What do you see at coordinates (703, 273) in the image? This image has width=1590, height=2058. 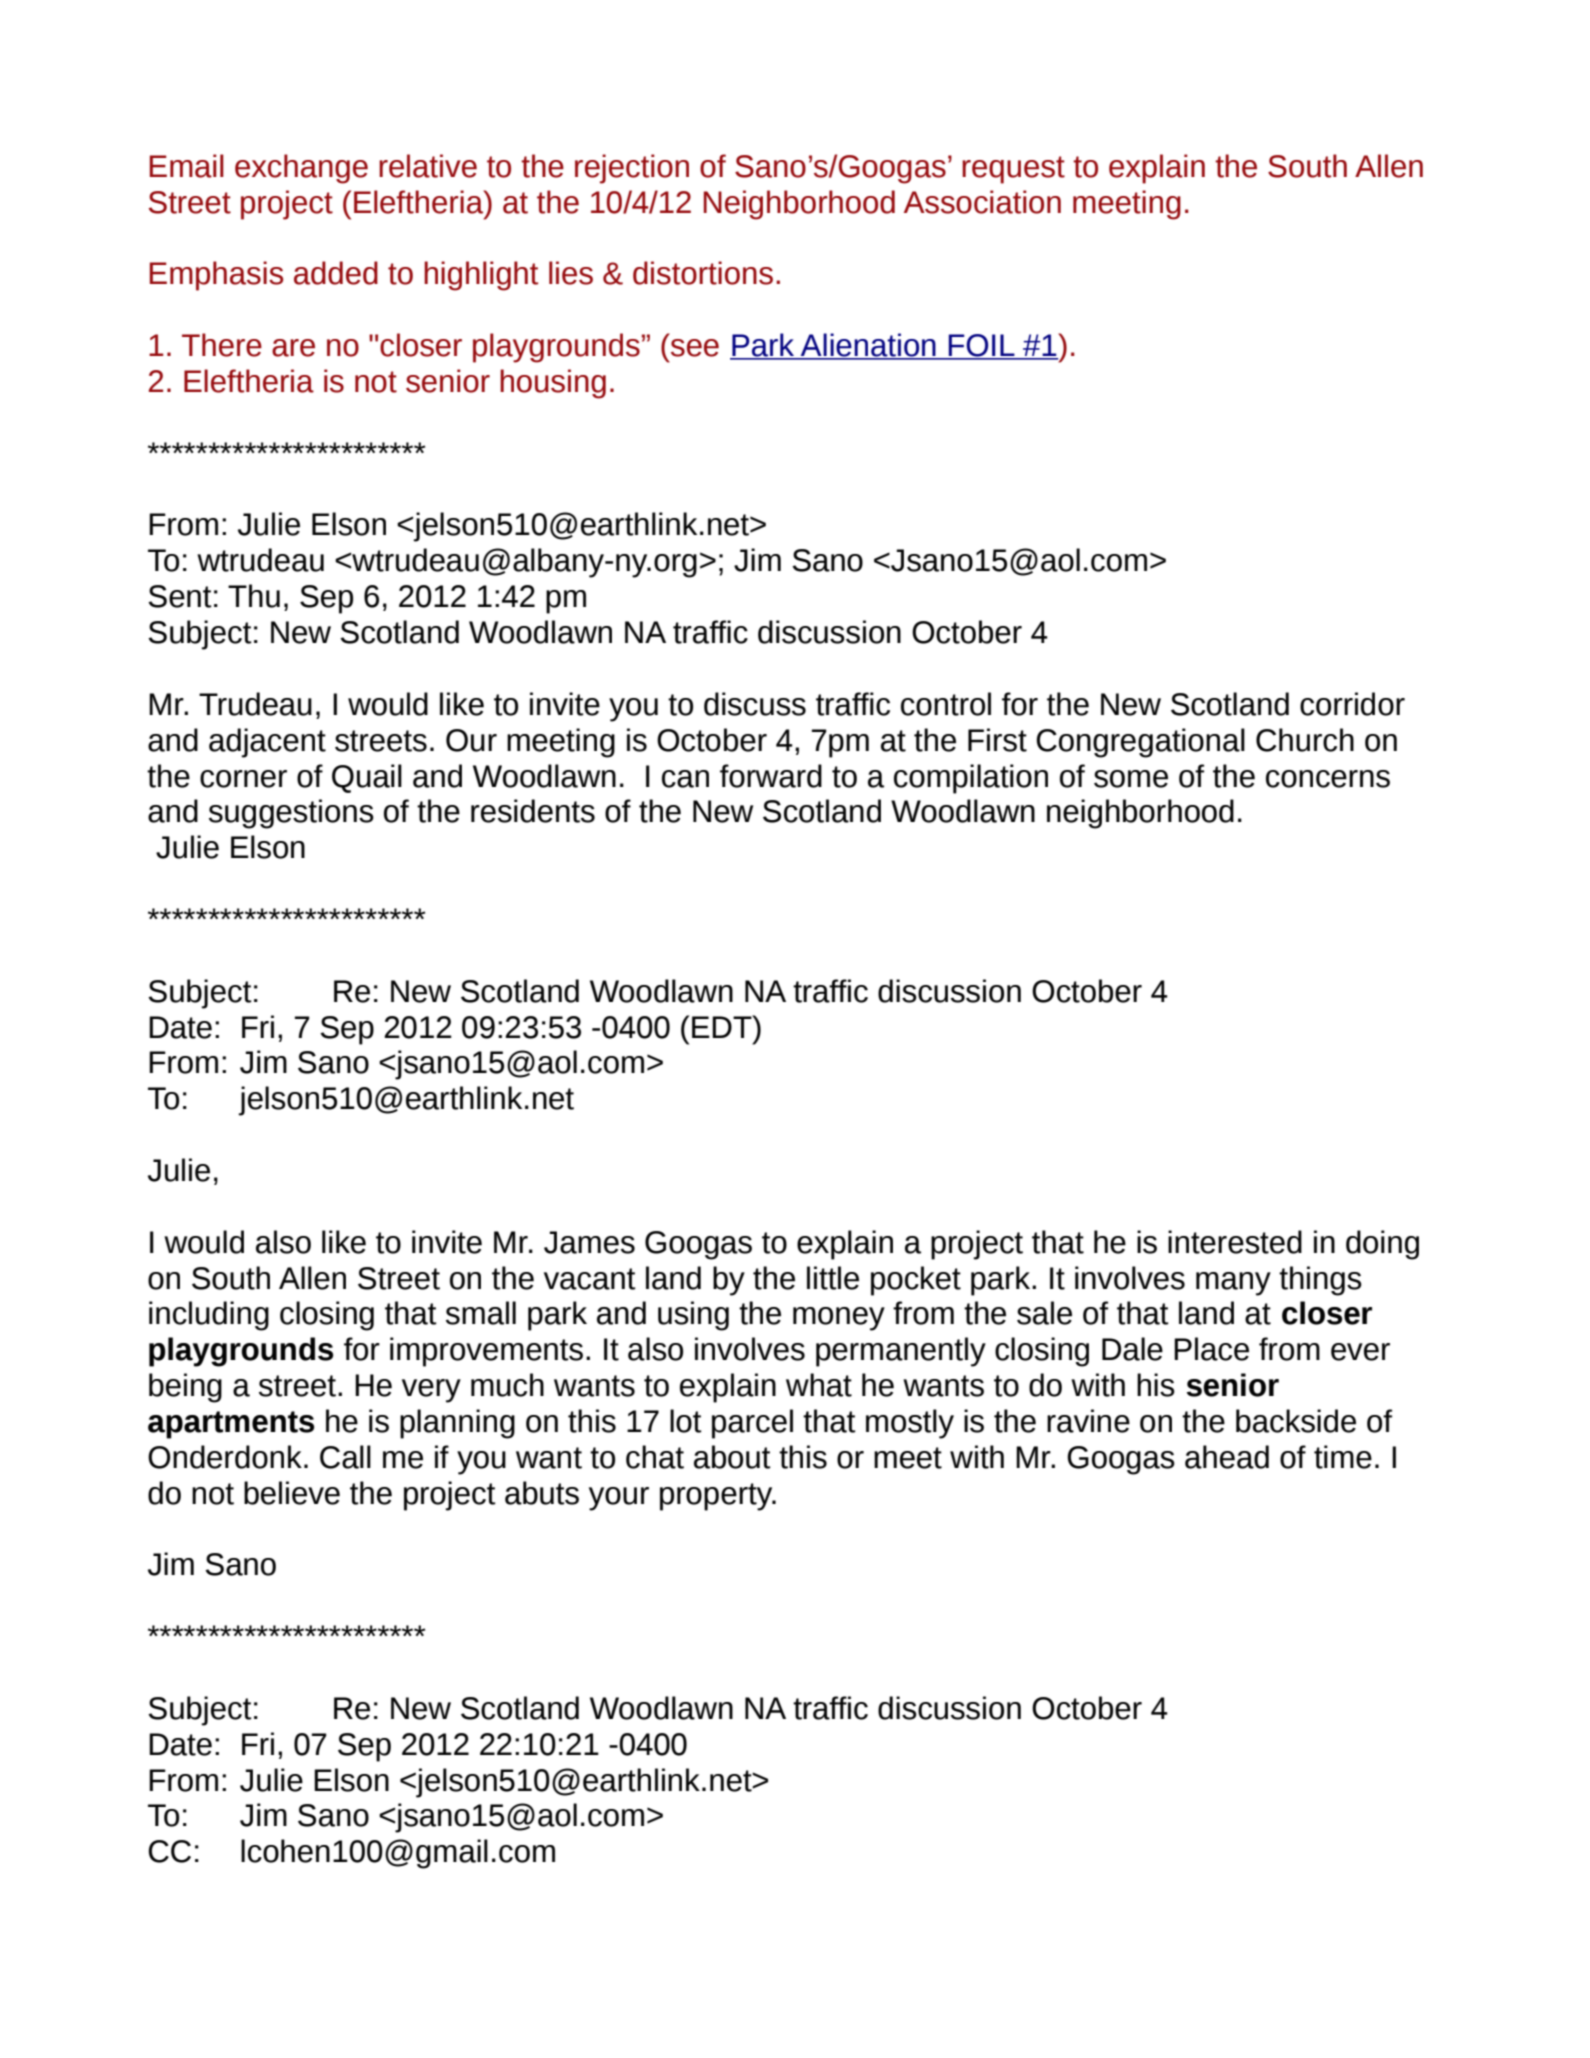 I see `distortions` at bounding box center [703, 273].
